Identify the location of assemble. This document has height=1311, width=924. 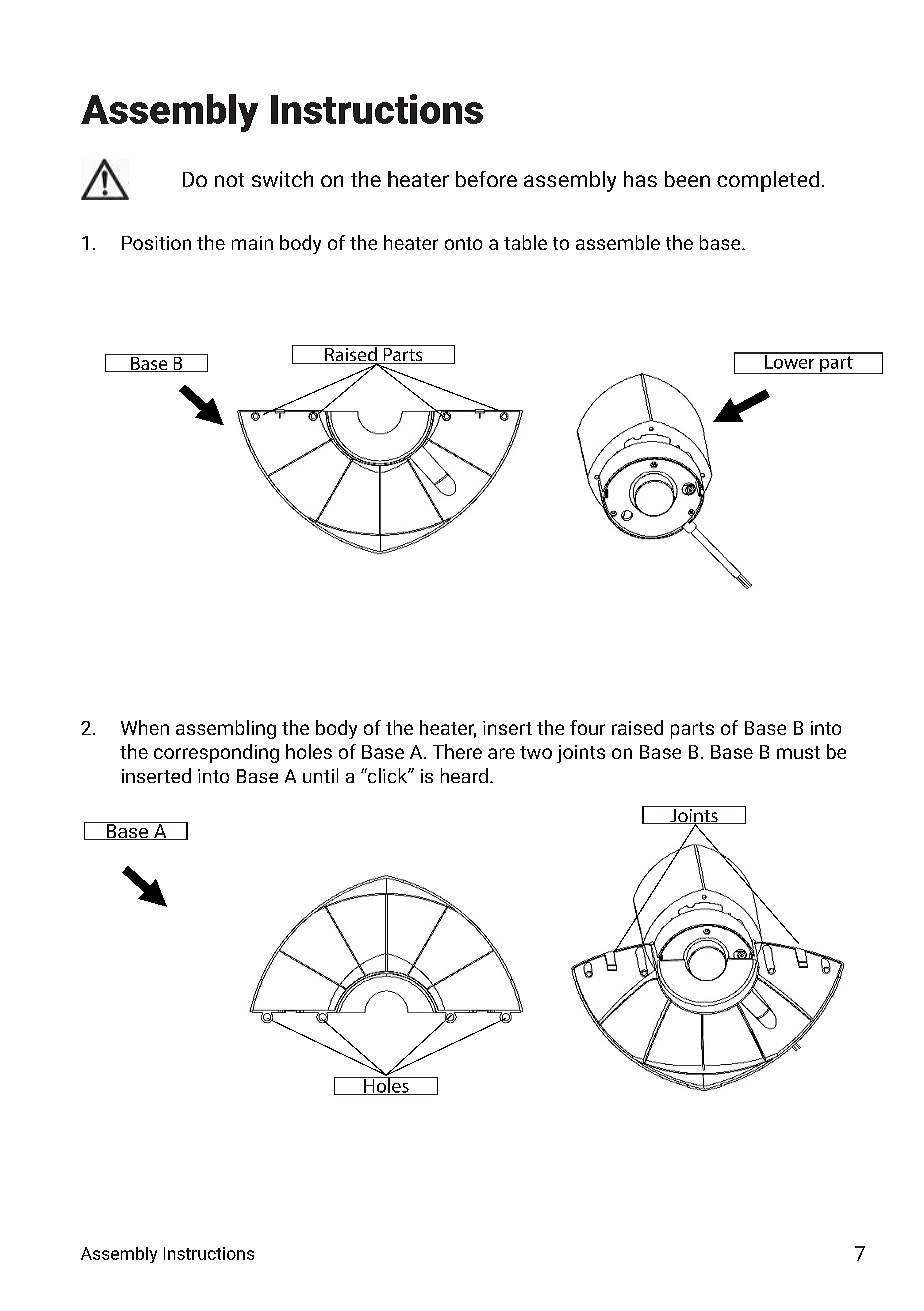
(618, 242).
